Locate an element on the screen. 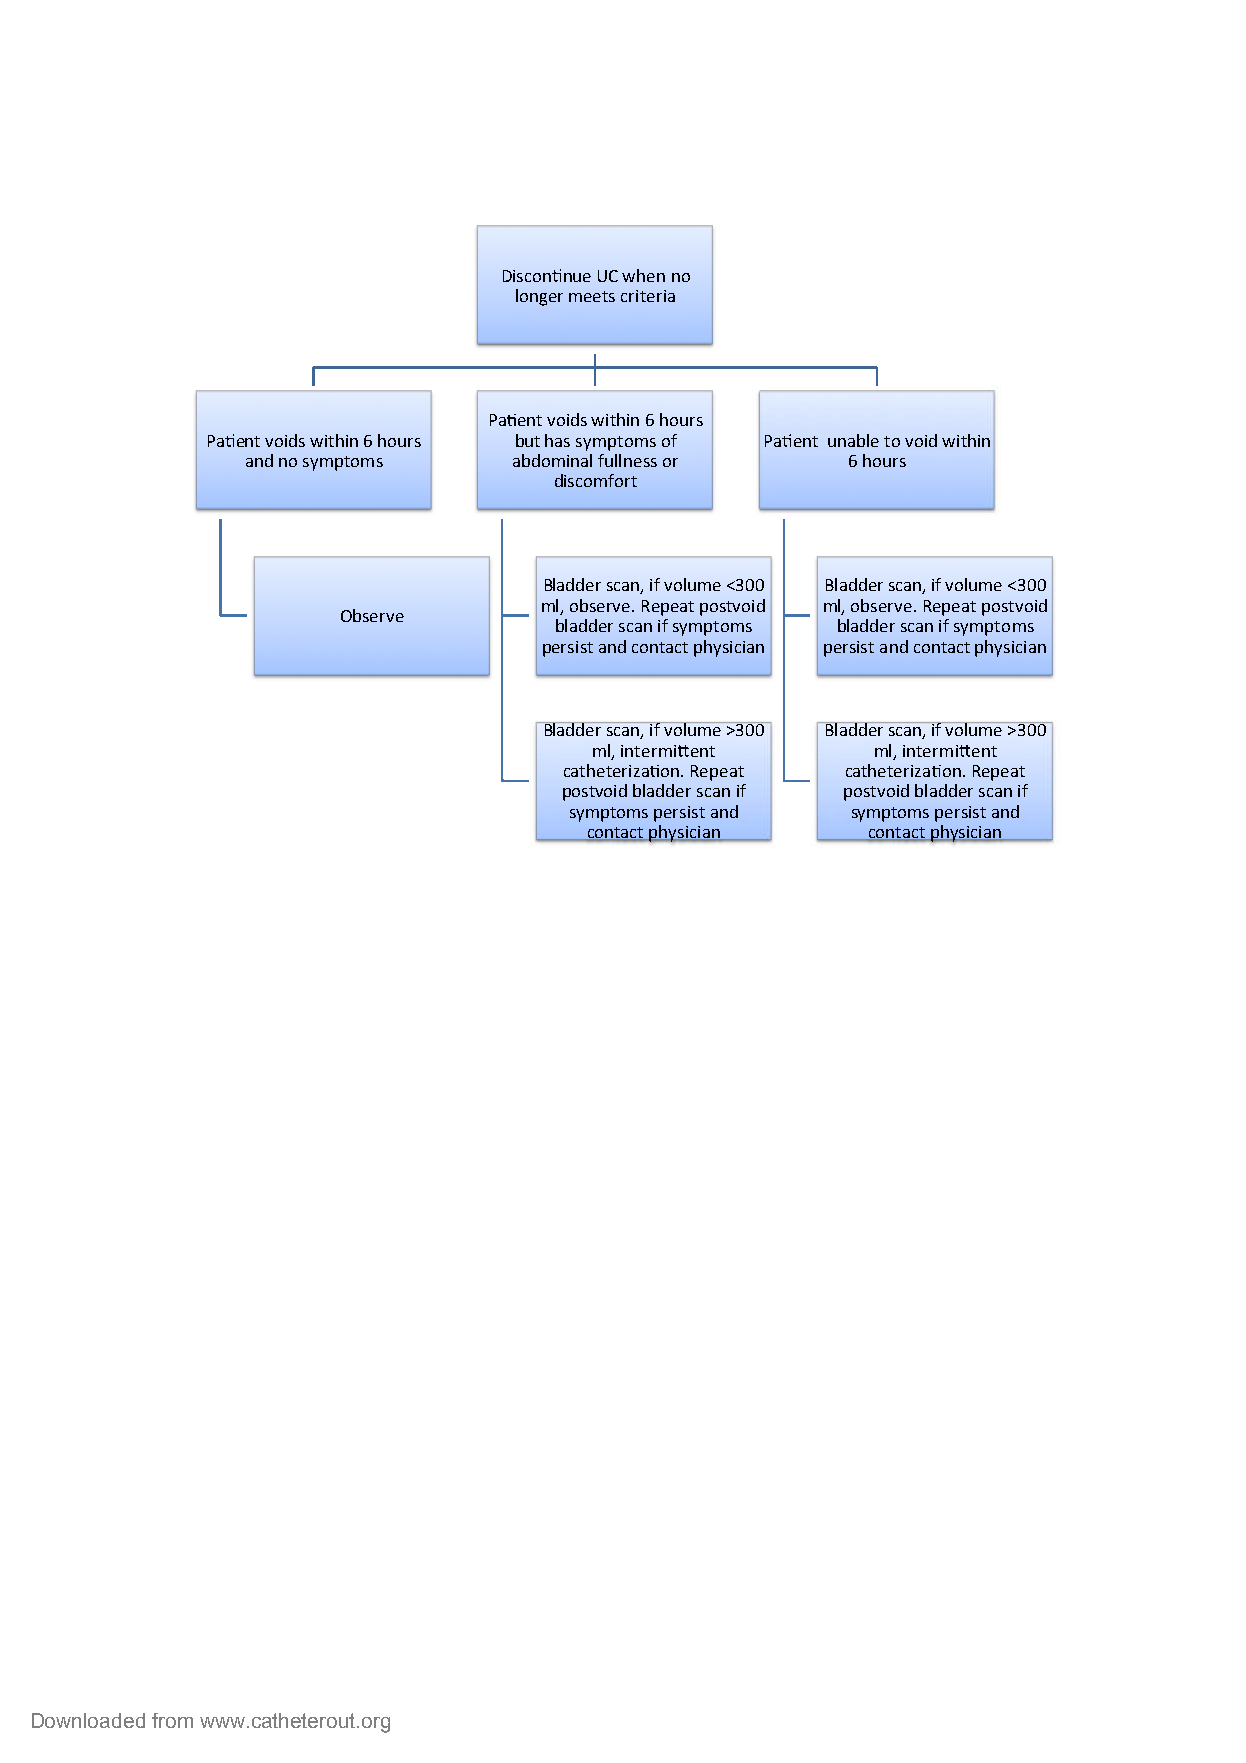 Image resolution: width=1246 pixels, height=1763 pixels. discomfort is located at coordinates (596, 480).
